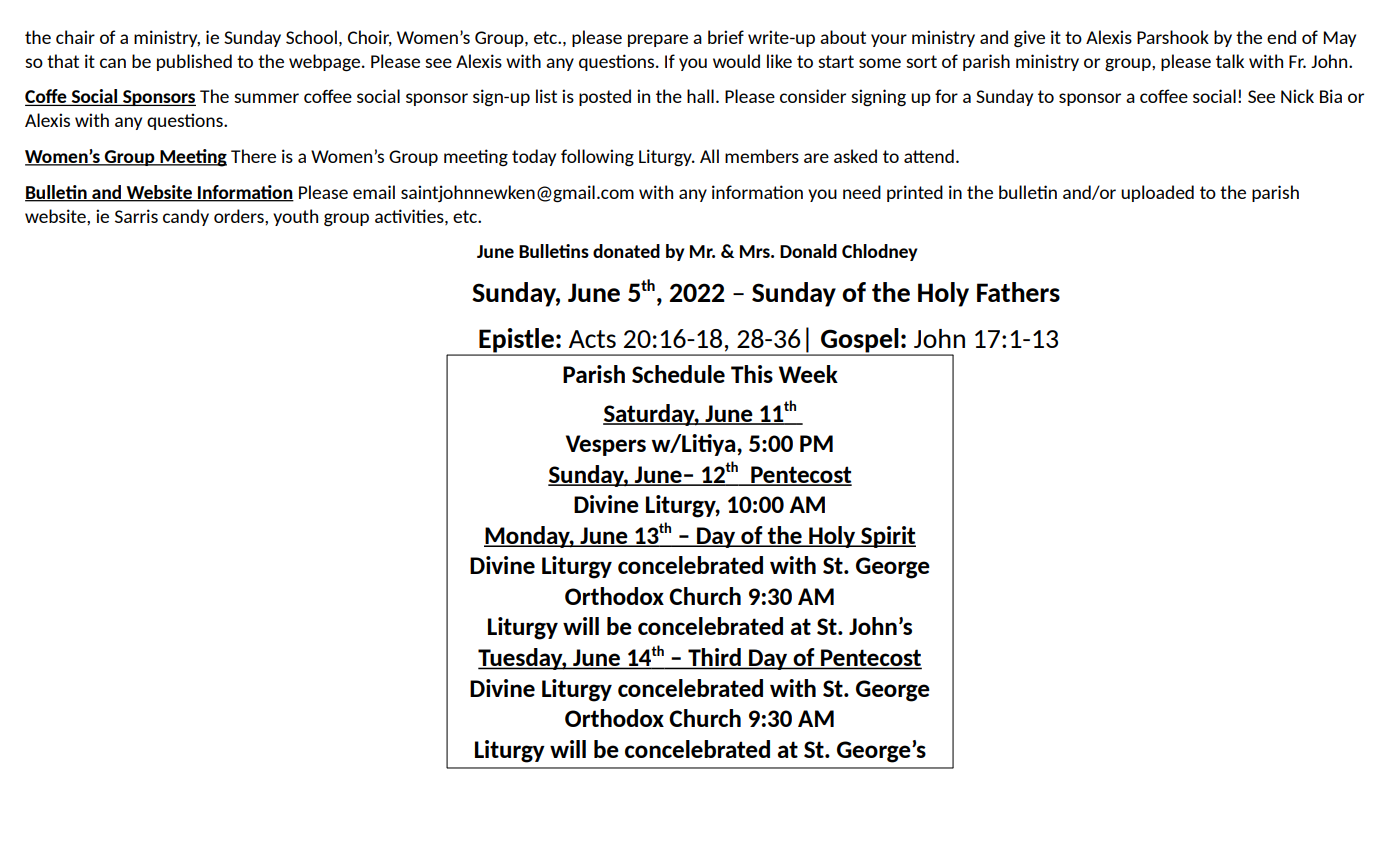 This image has width=1400, height=850. What do you see at coordinates (626, 251) in the image?
I see `donated` at bounding box center [626, 251].
